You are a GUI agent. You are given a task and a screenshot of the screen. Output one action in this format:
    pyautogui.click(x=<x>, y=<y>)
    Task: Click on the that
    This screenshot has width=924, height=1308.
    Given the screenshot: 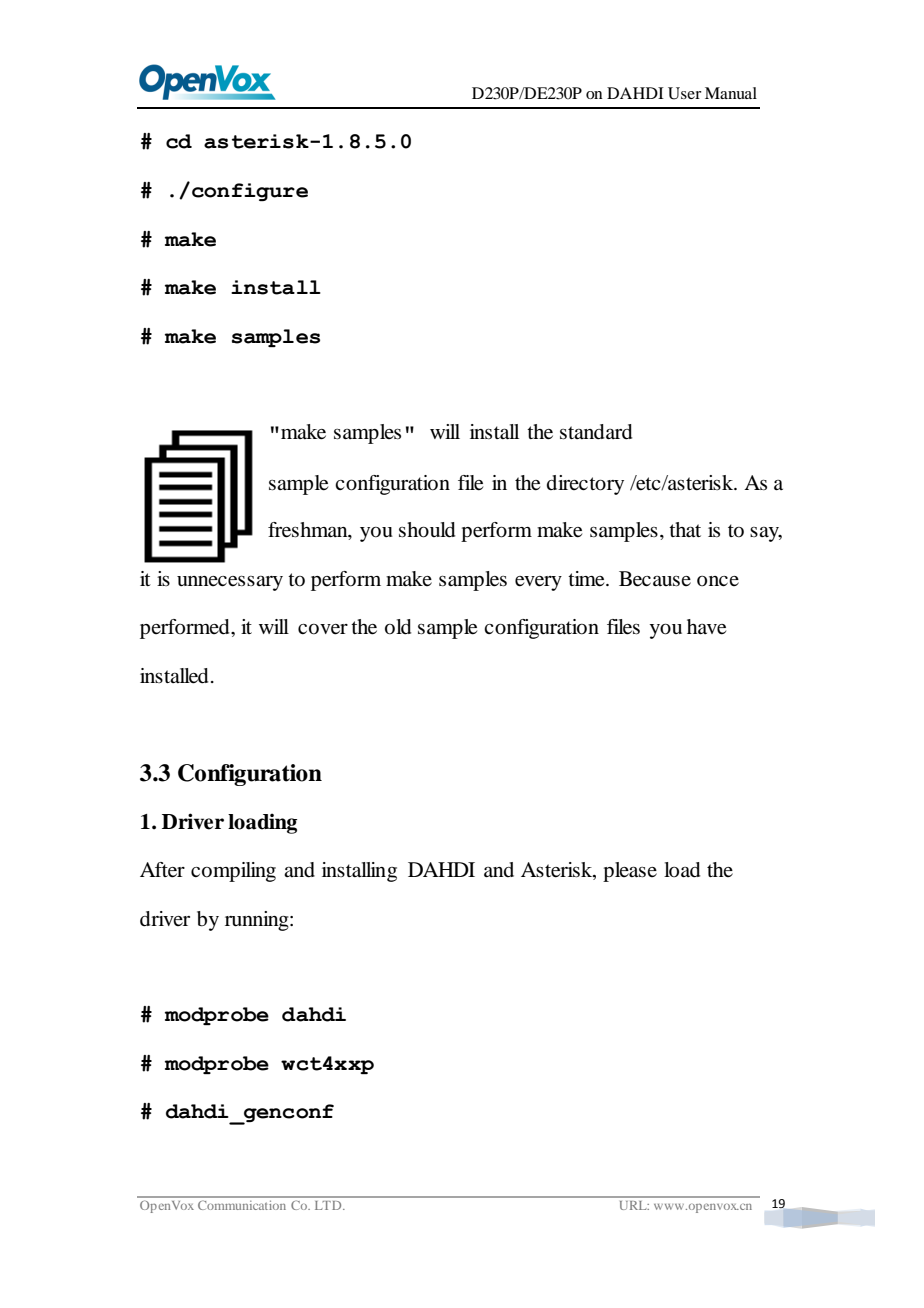 What is the action you would take?
    pyautogui.click(x=685, y=530)
